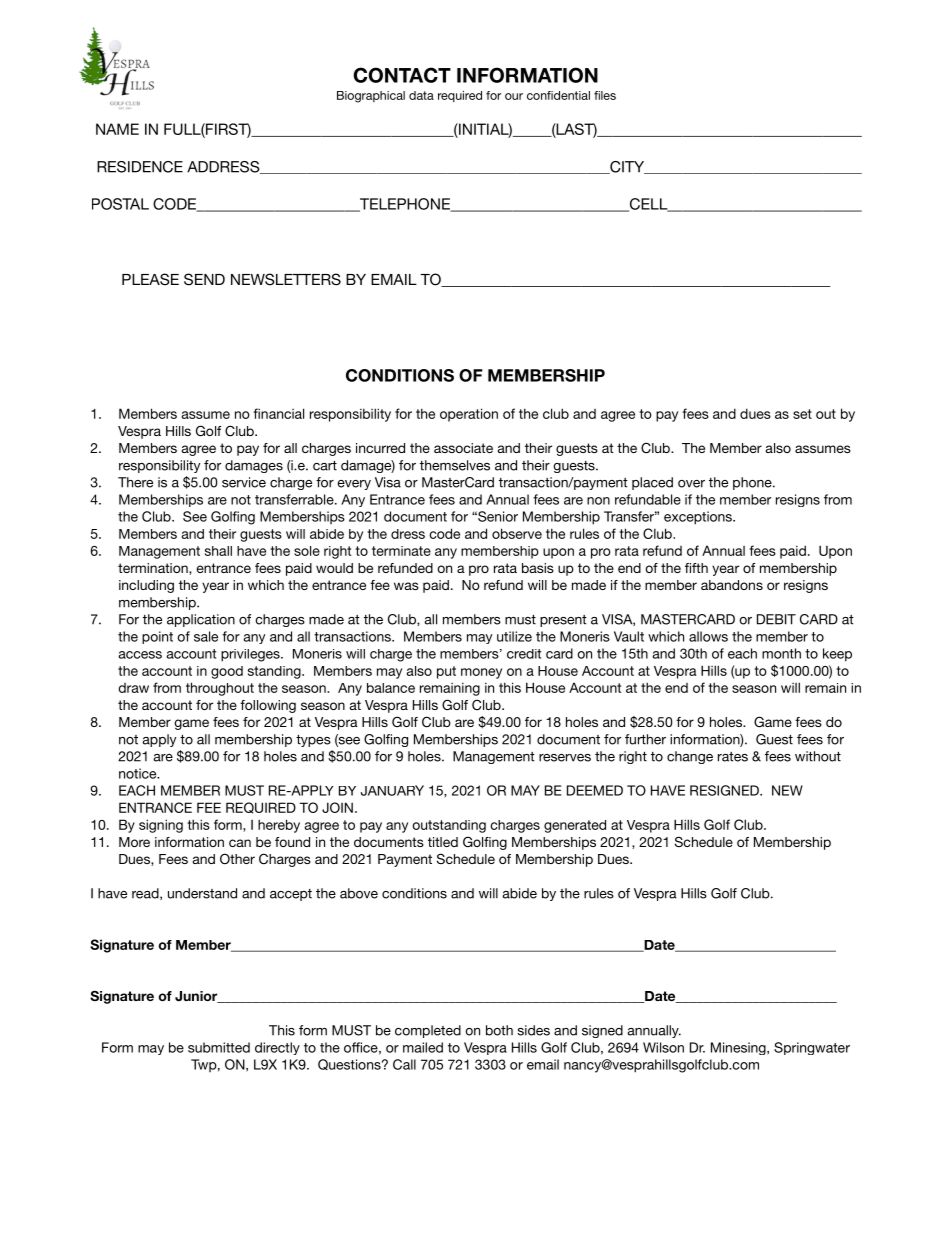 This screenshot has width=952, height=1233. Describe the element at coordinates (514, 96) in the screenshot. I see `our` at that location.
